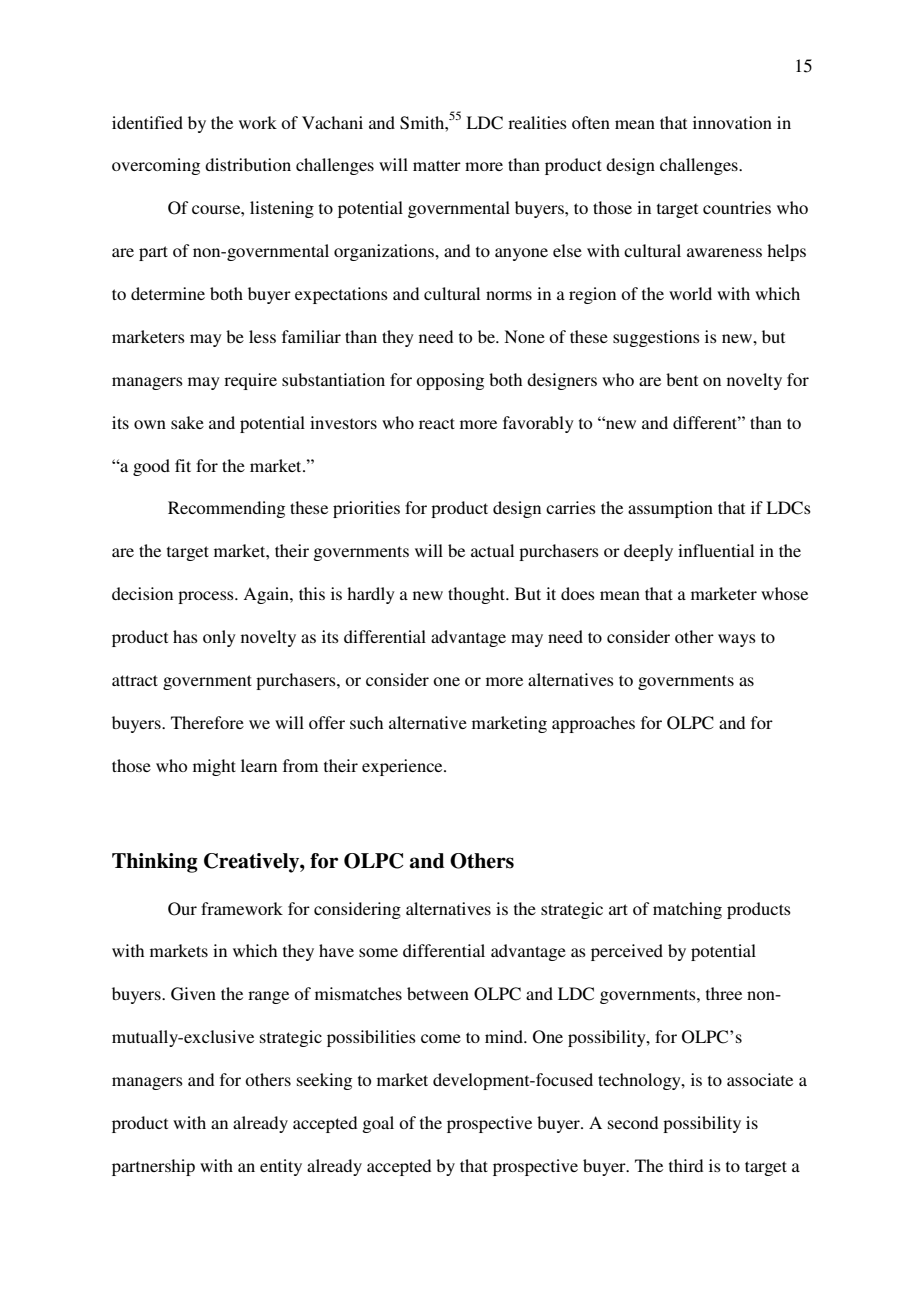 The image size is (924, 1308). What do you see at coordinates (737, 640) in the image?
I see `ways` at bounding box center [737, 640].
